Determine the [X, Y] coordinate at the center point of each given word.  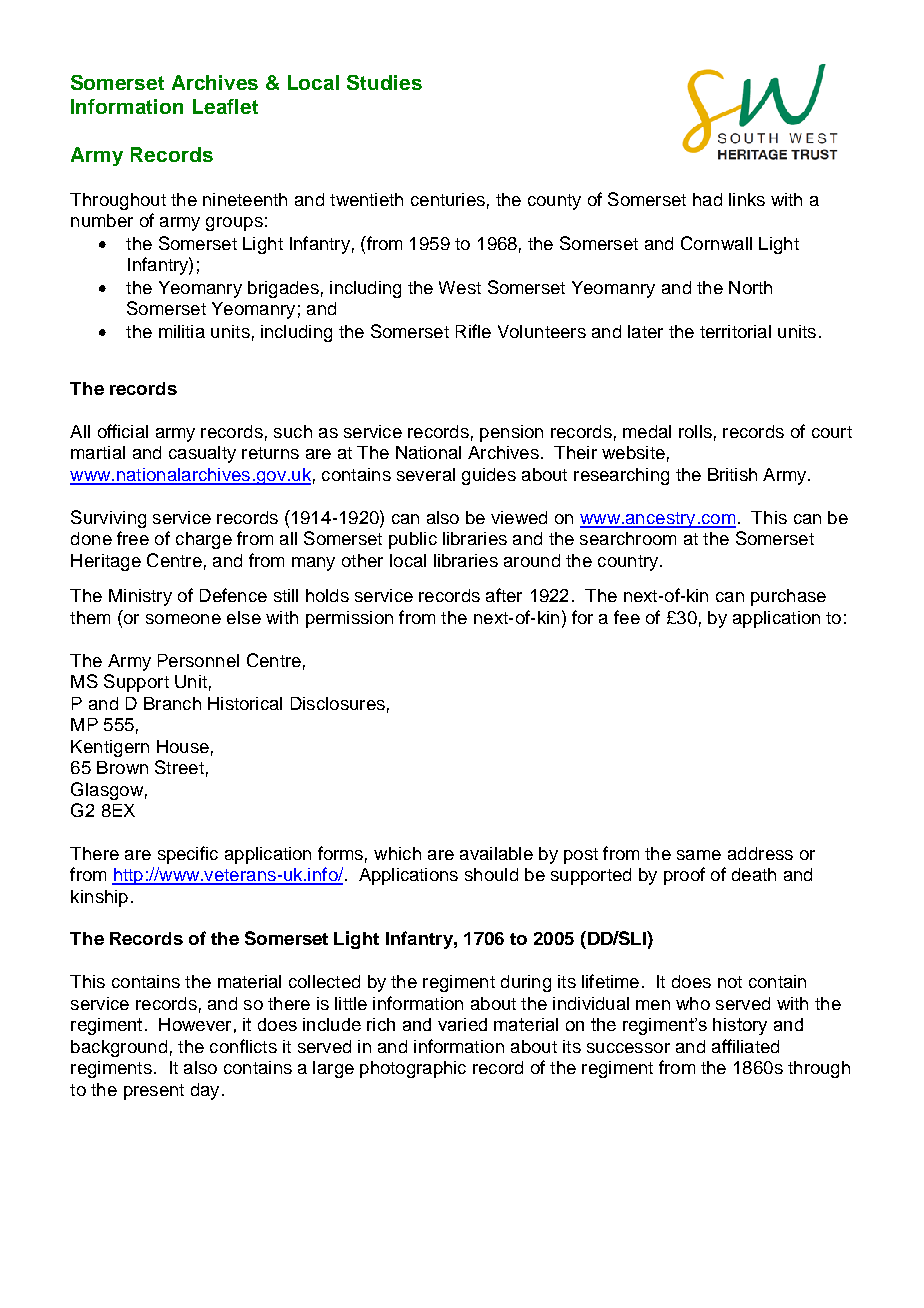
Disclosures [338, 703]
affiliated [745, 1046]
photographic [413, 1069]
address [760, 853]
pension [511, 433]
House [183, 746]
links [747, 199]
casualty [202, 454]
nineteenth [245, 199]
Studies [384, 82]
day [205, 1091]
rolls [695, 431]
